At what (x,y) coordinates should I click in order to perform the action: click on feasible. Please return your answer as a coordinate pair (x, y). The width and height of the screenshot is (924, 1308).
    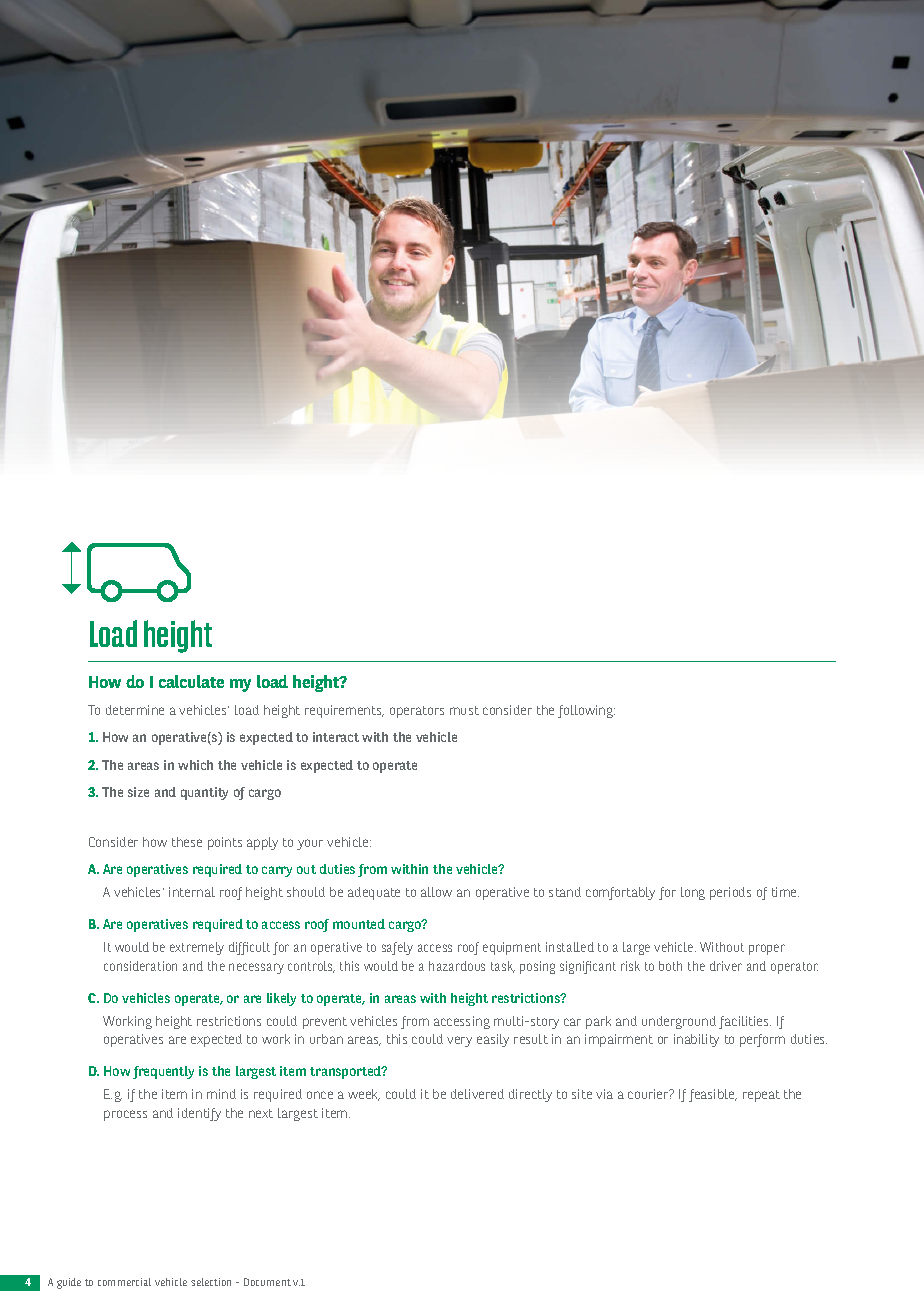
    Looking at the image, I should click on (713, 1095).
